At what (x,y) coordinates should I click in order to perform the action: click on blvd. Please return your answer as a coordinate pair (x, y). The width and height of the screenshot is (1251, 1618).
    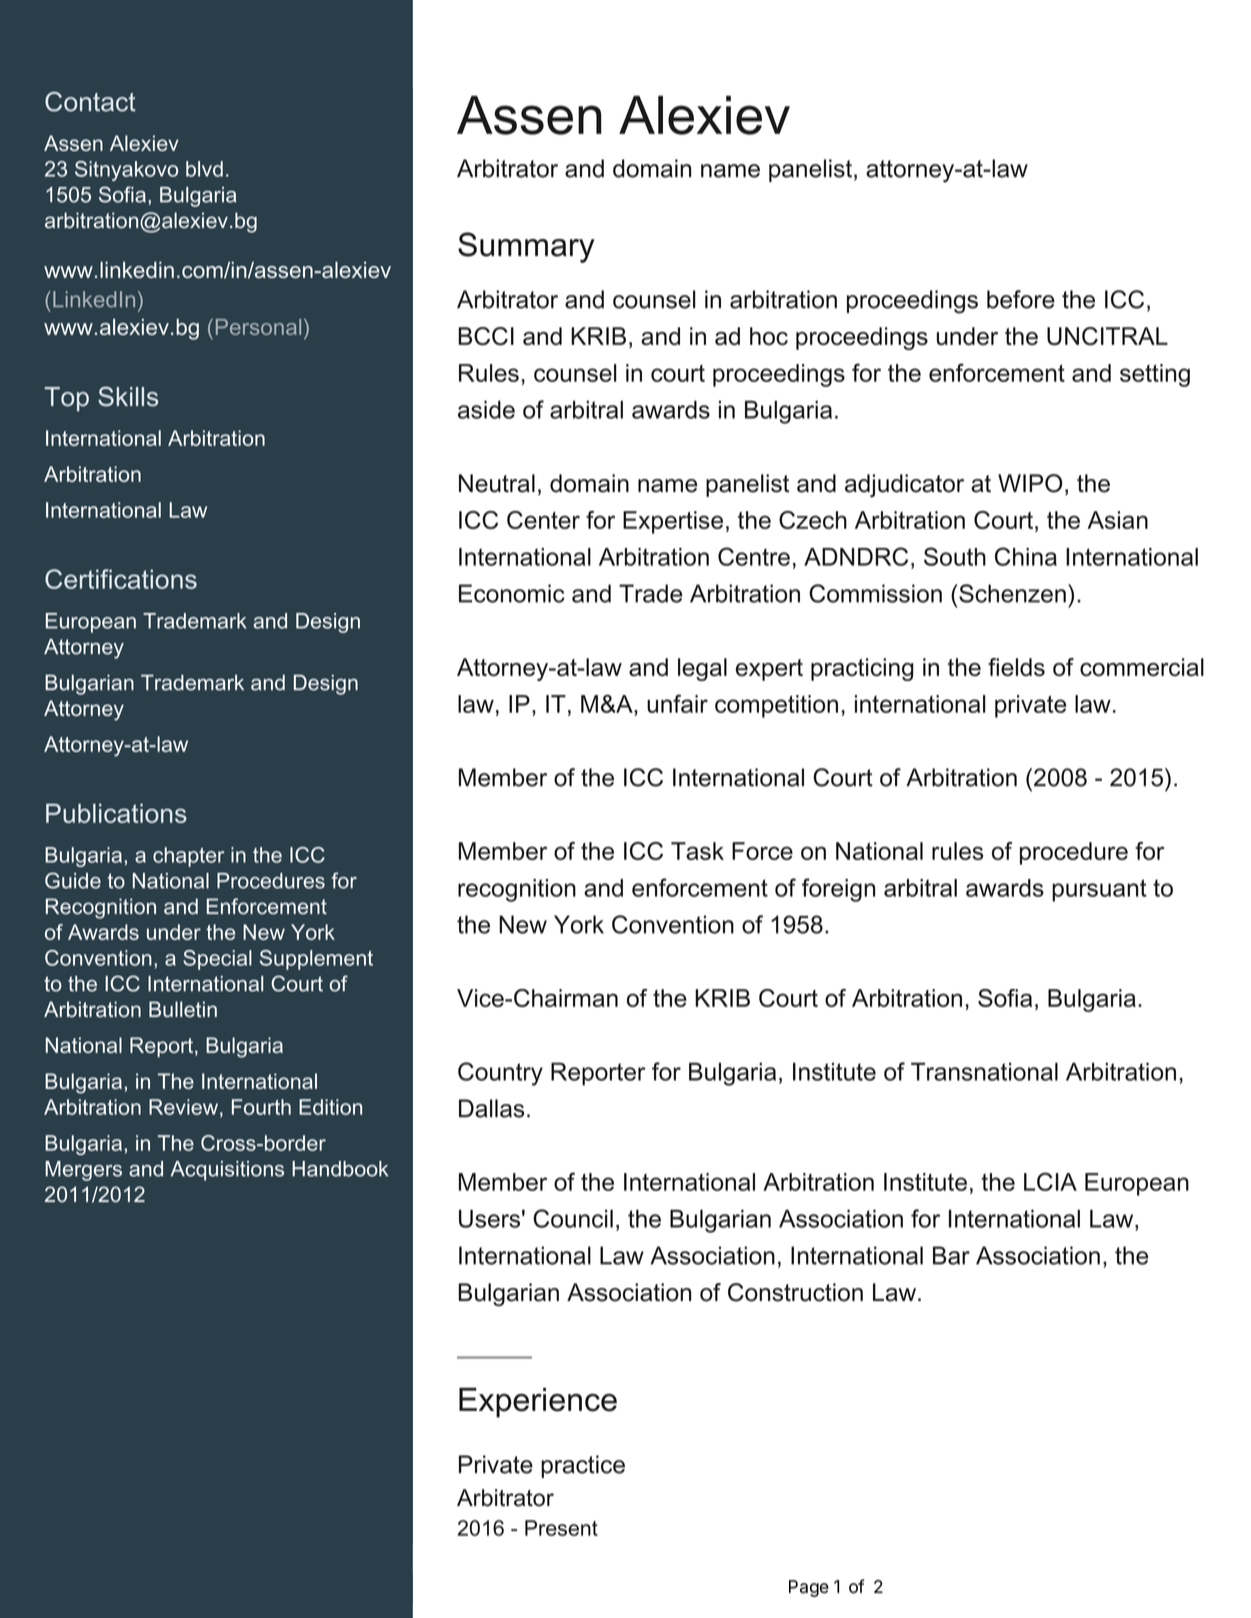
    Looking at the image, I should click on (204, 169).
